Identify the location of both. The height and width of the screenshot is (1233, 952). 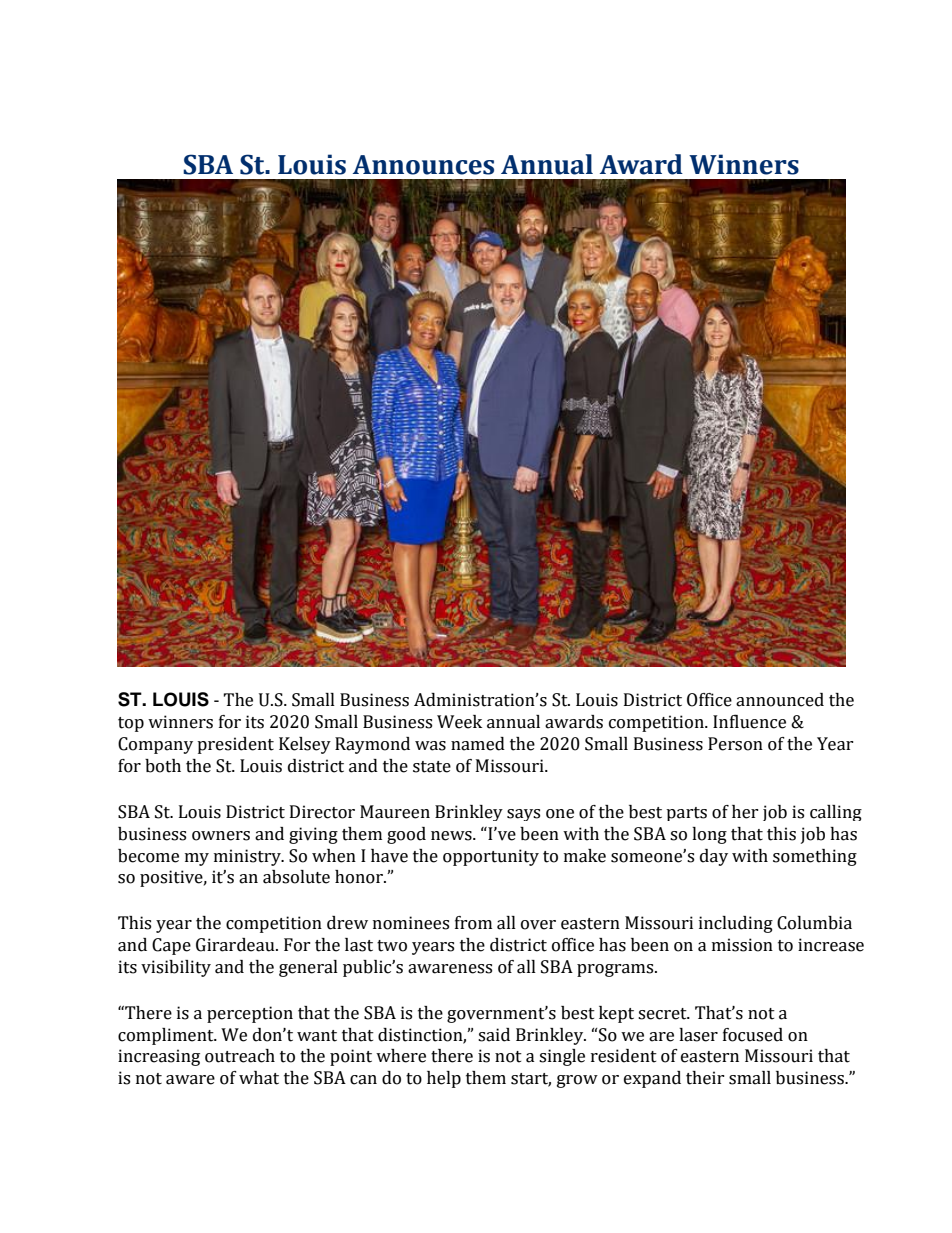
(163, 766).
